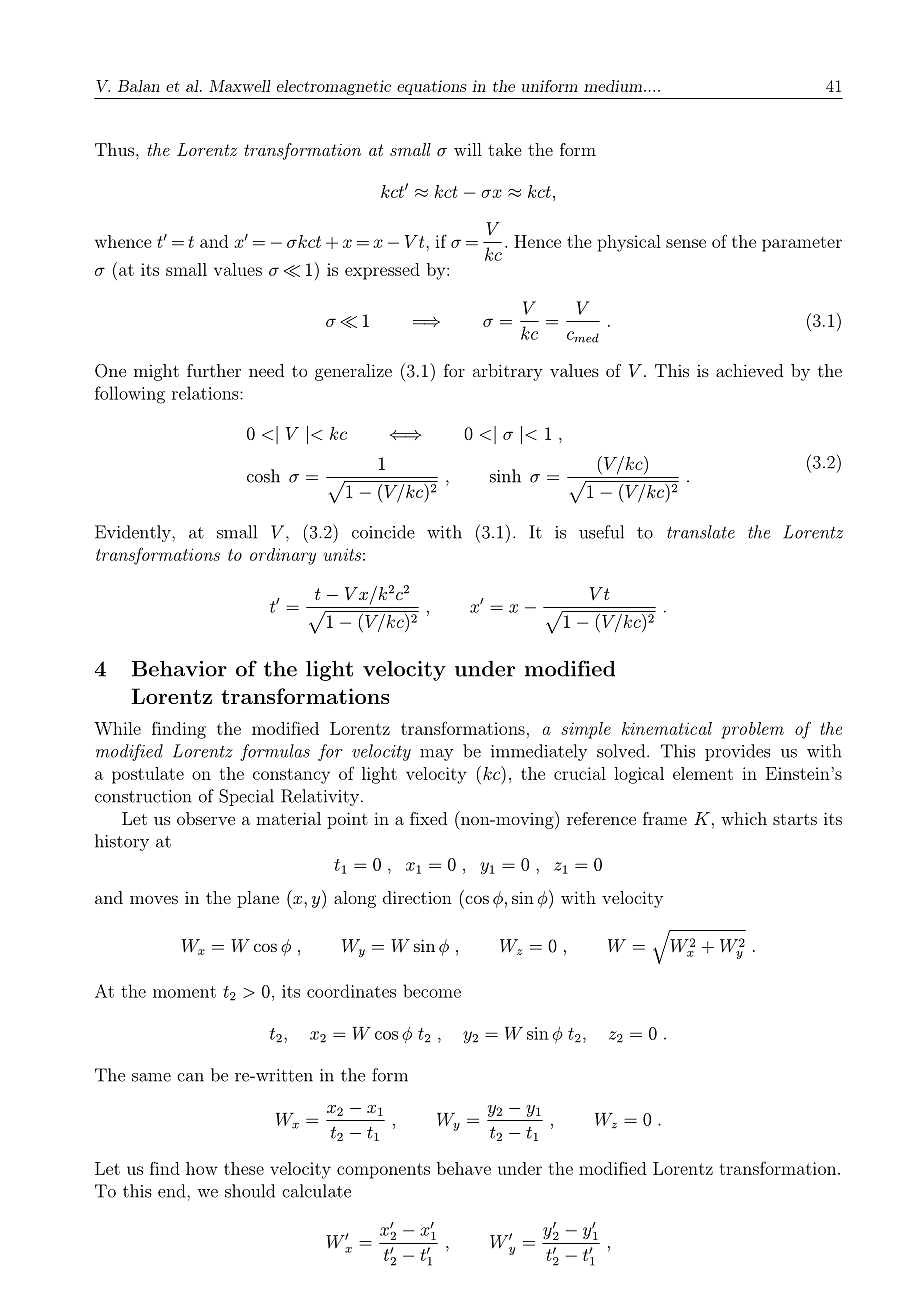 The height and width of the document is (1308, 924). Describe the element at coordinates (468, 149) in the document. I see `will` at that location.
